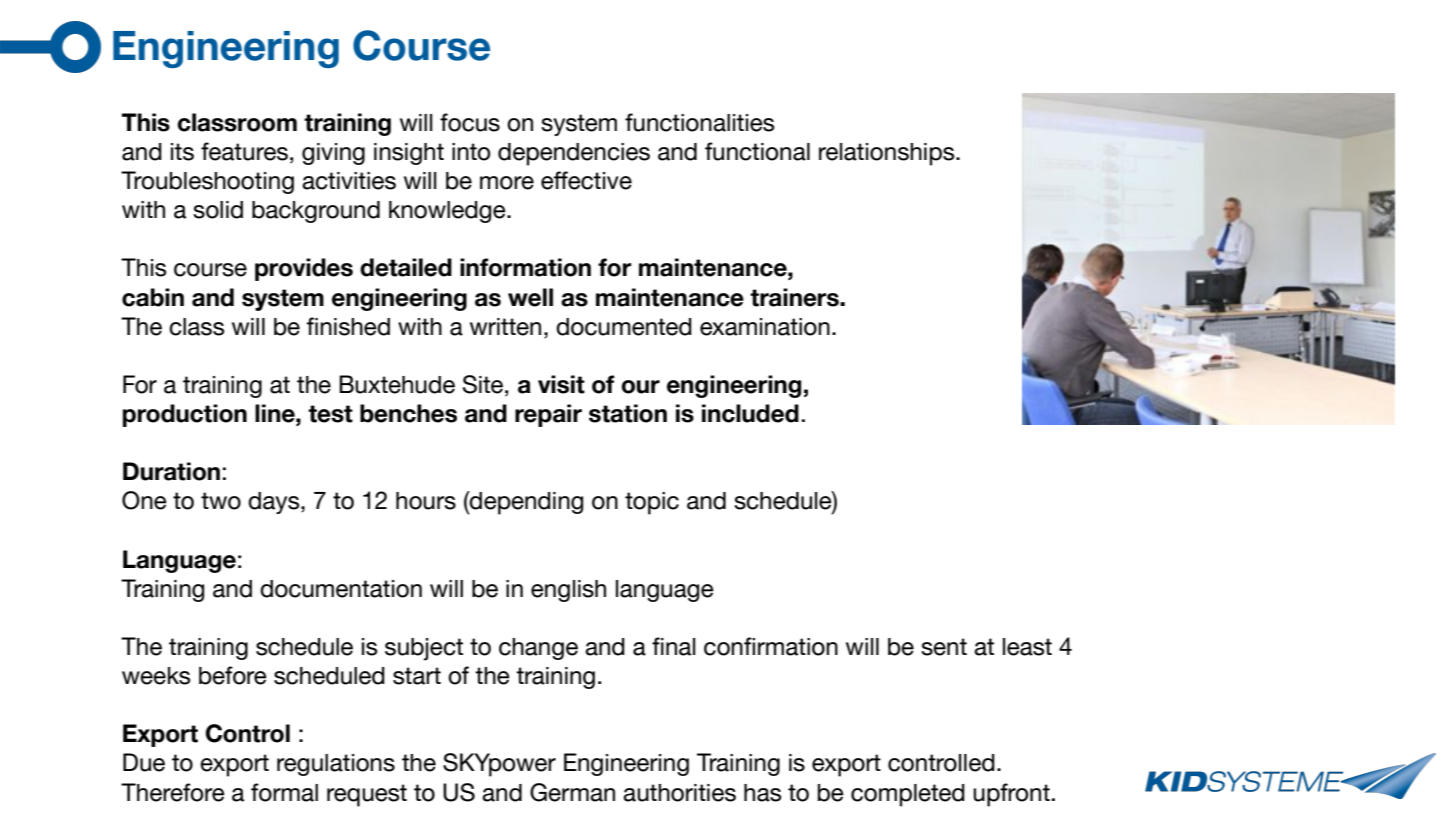 The height and width of the page is (819, 1456). What do you see at coordinates (284, 792) in the page?
I see `formal` at bounding box center [284, 792].
